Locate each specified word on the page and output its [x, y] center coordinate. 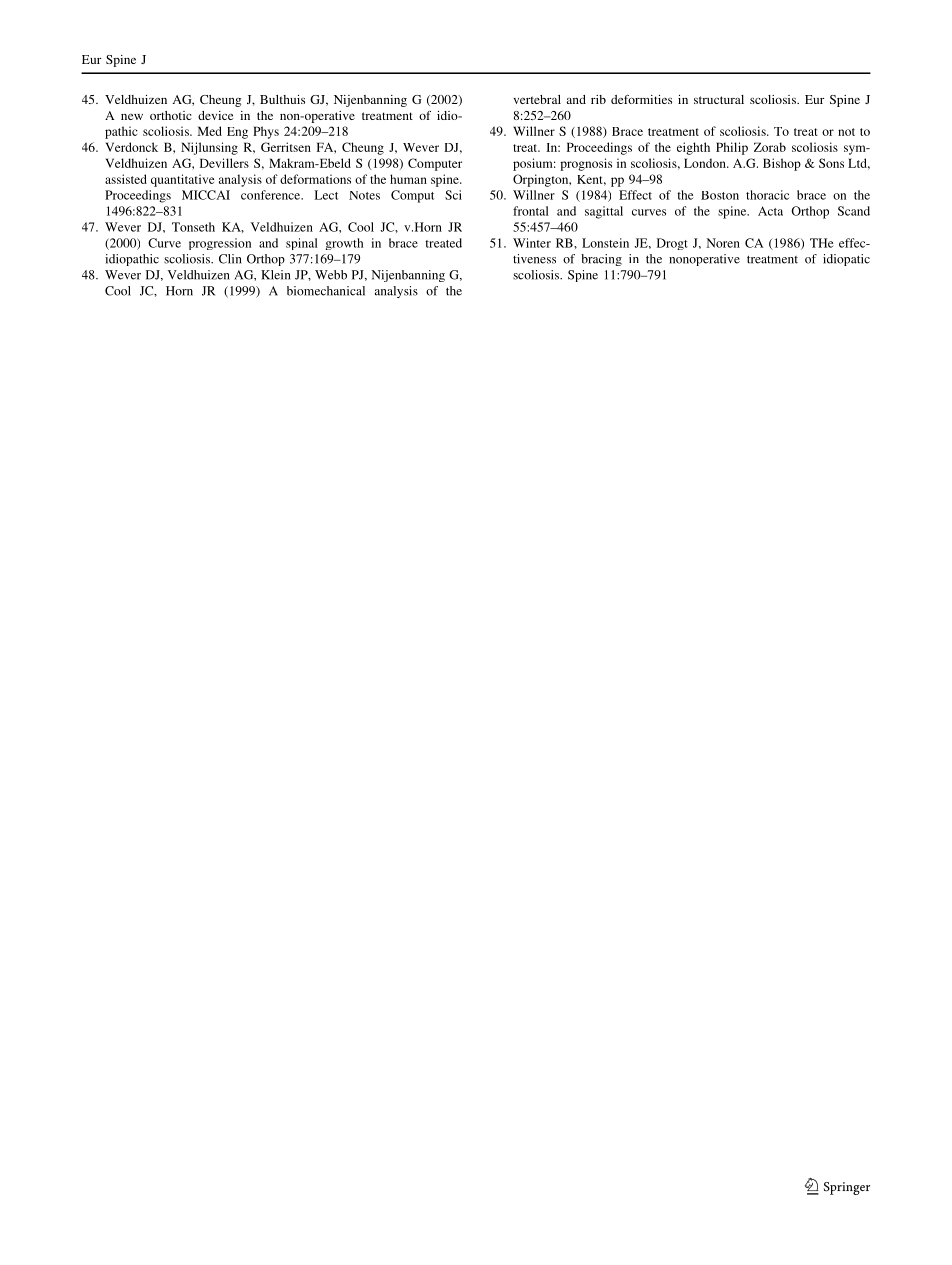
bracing [601, 260]
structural [719, 99]
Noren [723, 243]
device [215, 115]
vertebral [537, 99]
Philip [732, 148]
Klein [276, 275]
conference [272, 195]
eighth [693, 148]
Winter [532, 243]
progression [220, 244]
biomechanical [326, 291]
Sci [453, 195]
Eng [237, 133]
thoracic [767, 195]
